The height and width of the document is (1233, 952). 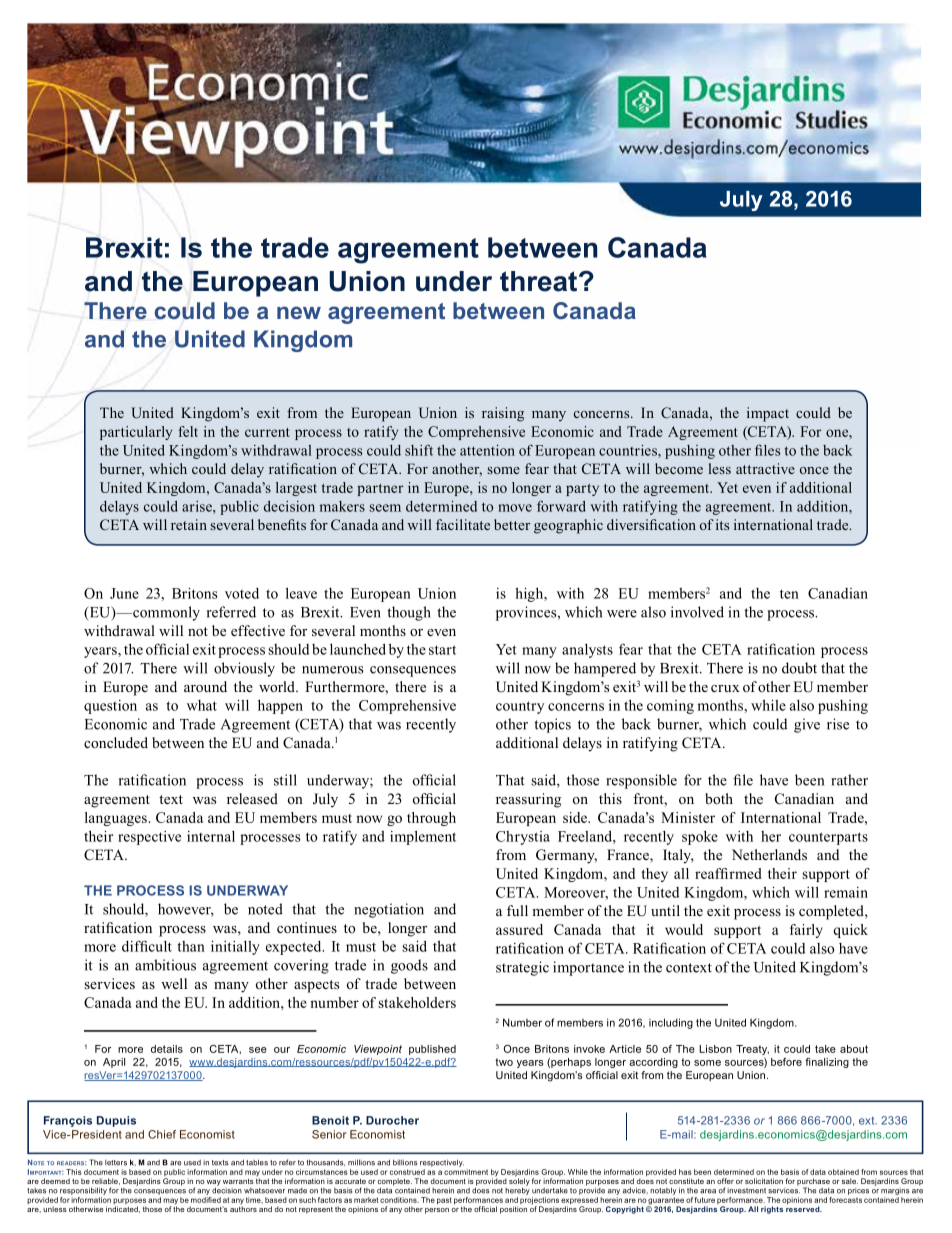 I want to click on attractive, so click(x=765, y=468).
